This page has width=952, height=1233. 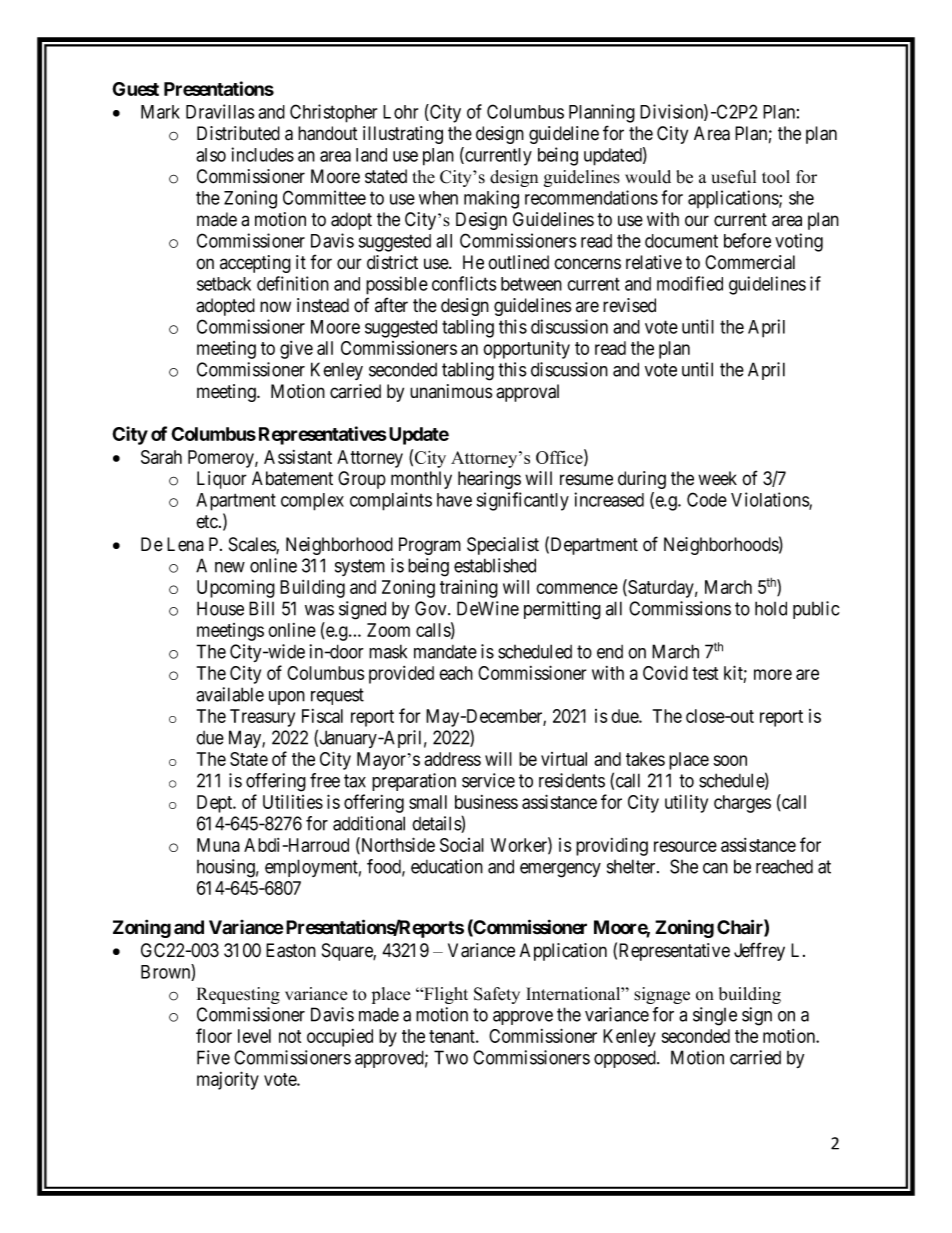 I want to click on Sarah, so click(x=161, y=457).
